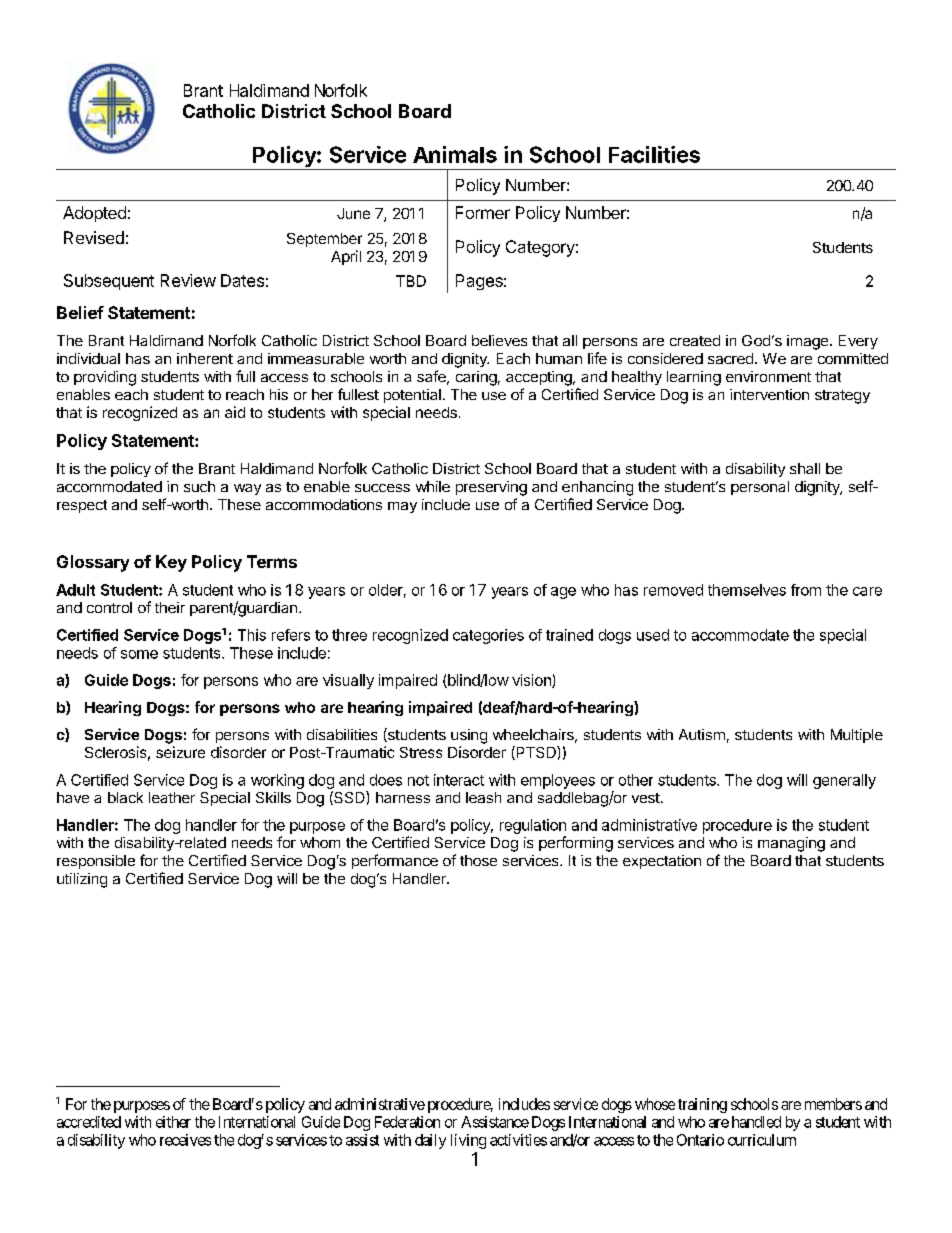  Describe the element at coordinates (94, 214) in the image. I see `Adopted` at that location.
